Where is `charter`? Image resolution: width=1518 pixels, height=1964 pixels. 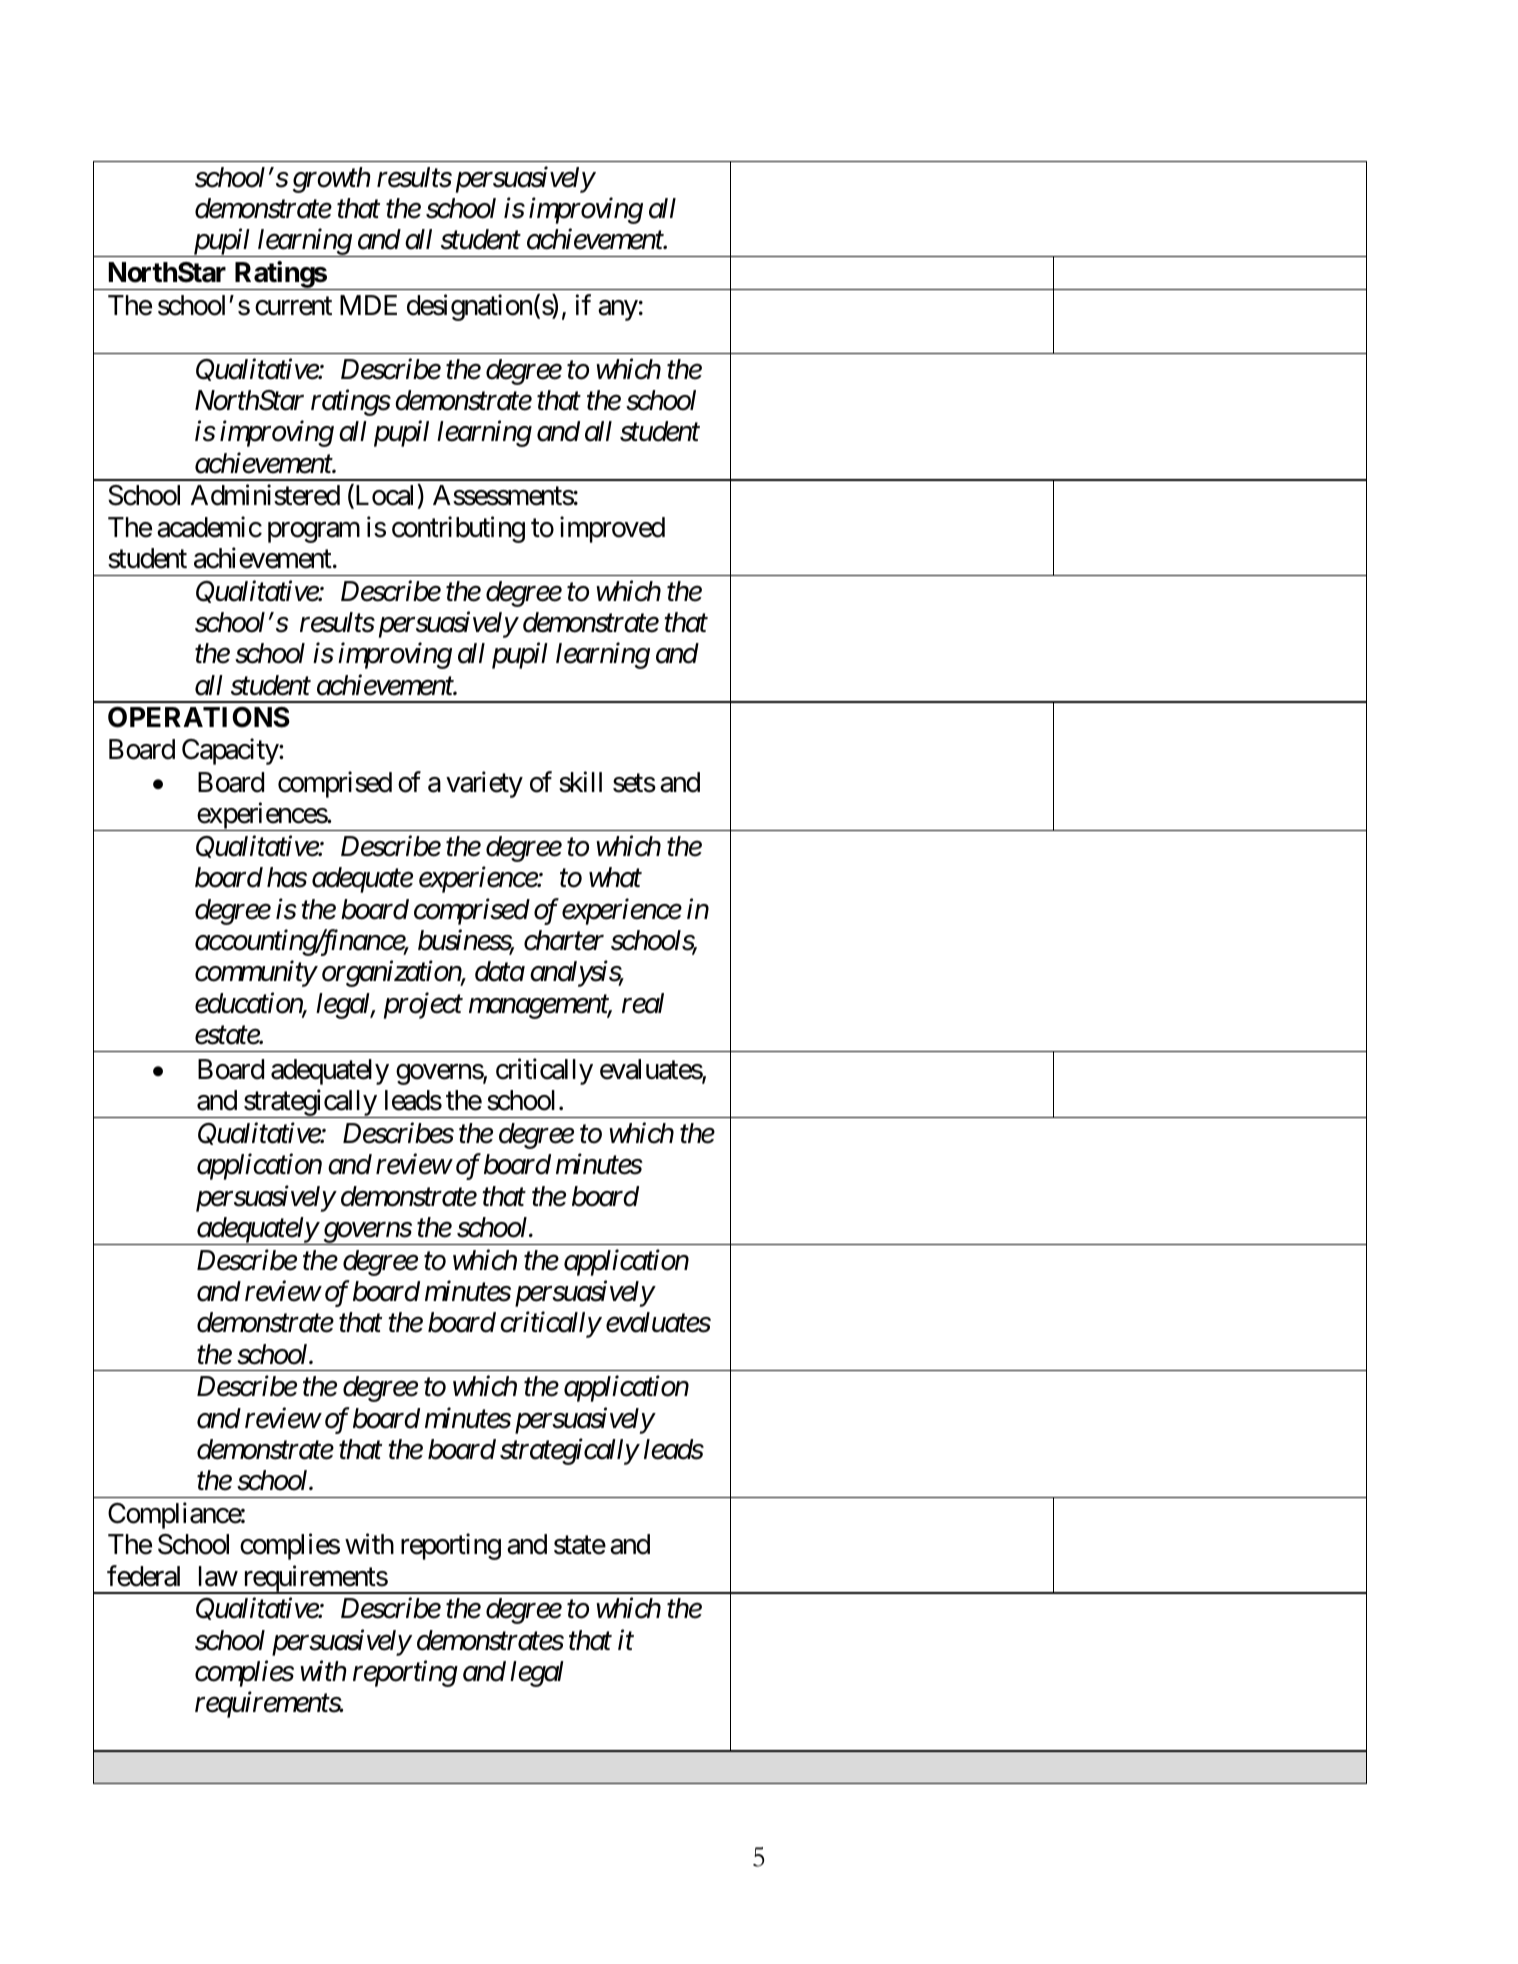
charter is located at coordinates (564, 940).
